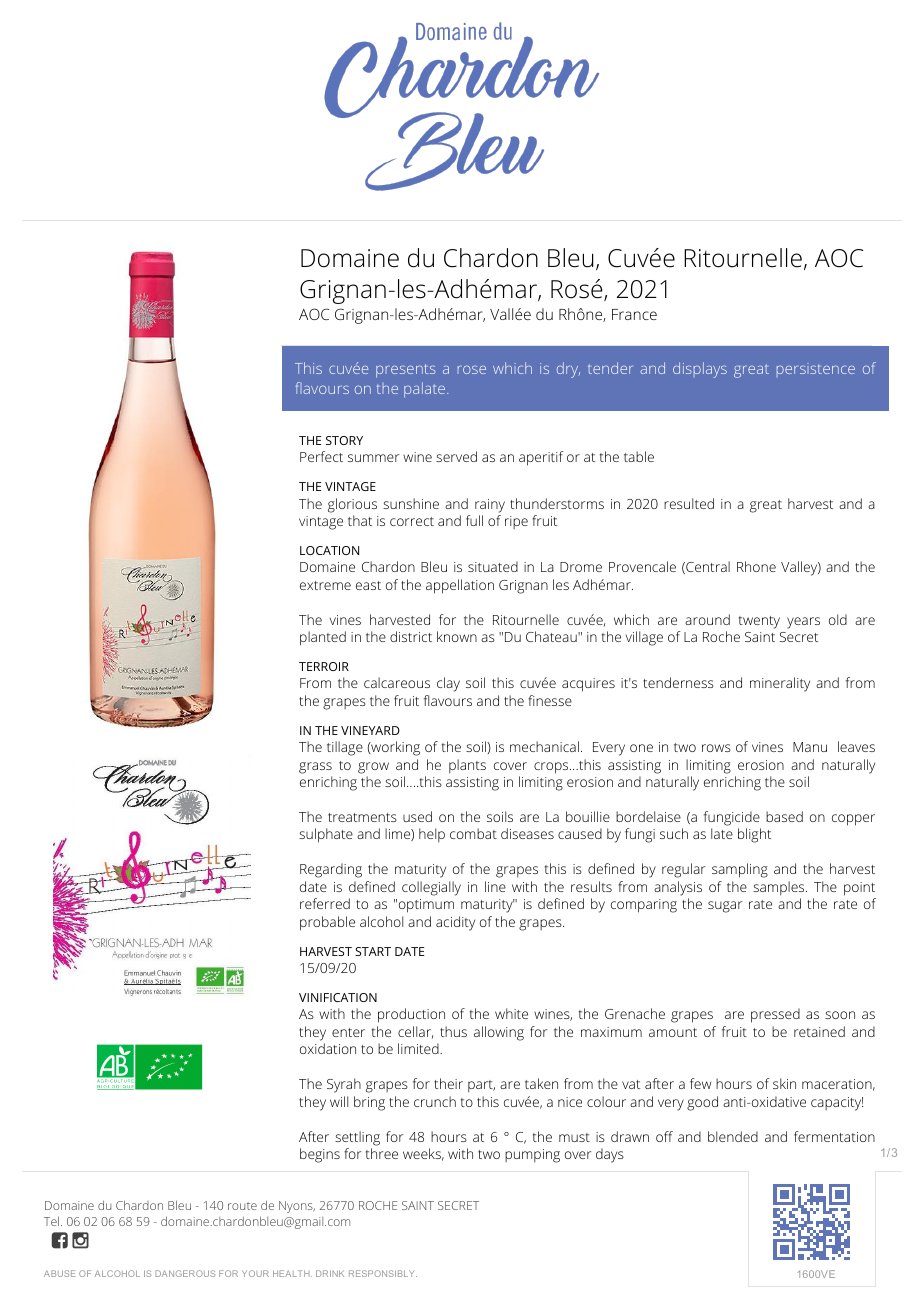 This page has width=924, height=1308. I want to click on blended, so click(733, 1136).
